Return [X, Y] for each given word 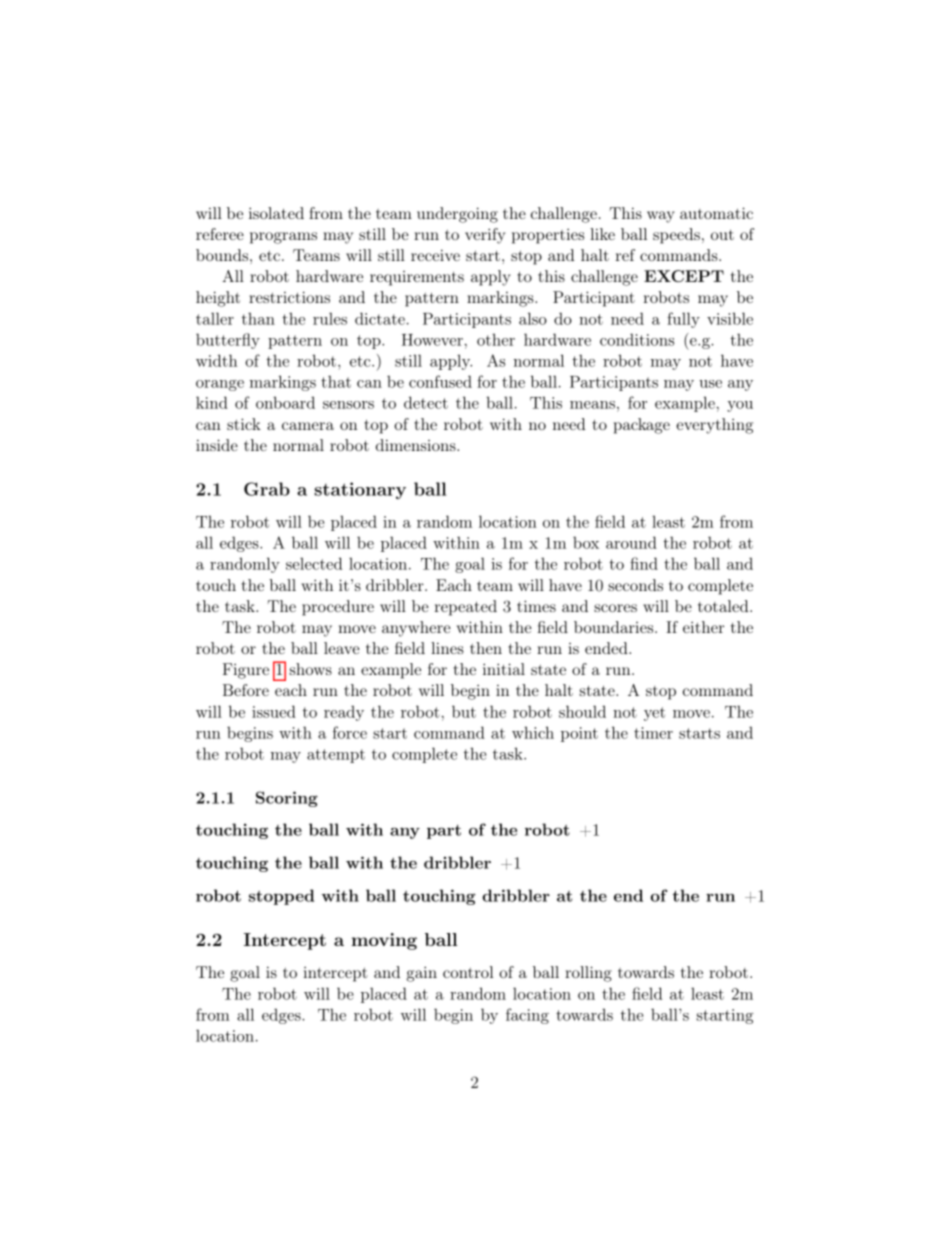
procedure [338, 608]
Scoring [287, 799]
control [468, 972]
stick [244, 424]
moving [384, 941]
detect [426, 402]
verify [485, 236]
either [703, 627]
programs [283, 238]
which [533, 732]
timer [653, 733]
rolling [588, 974]
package [642, 426]
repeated [465, 608]
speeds [676, 236]
